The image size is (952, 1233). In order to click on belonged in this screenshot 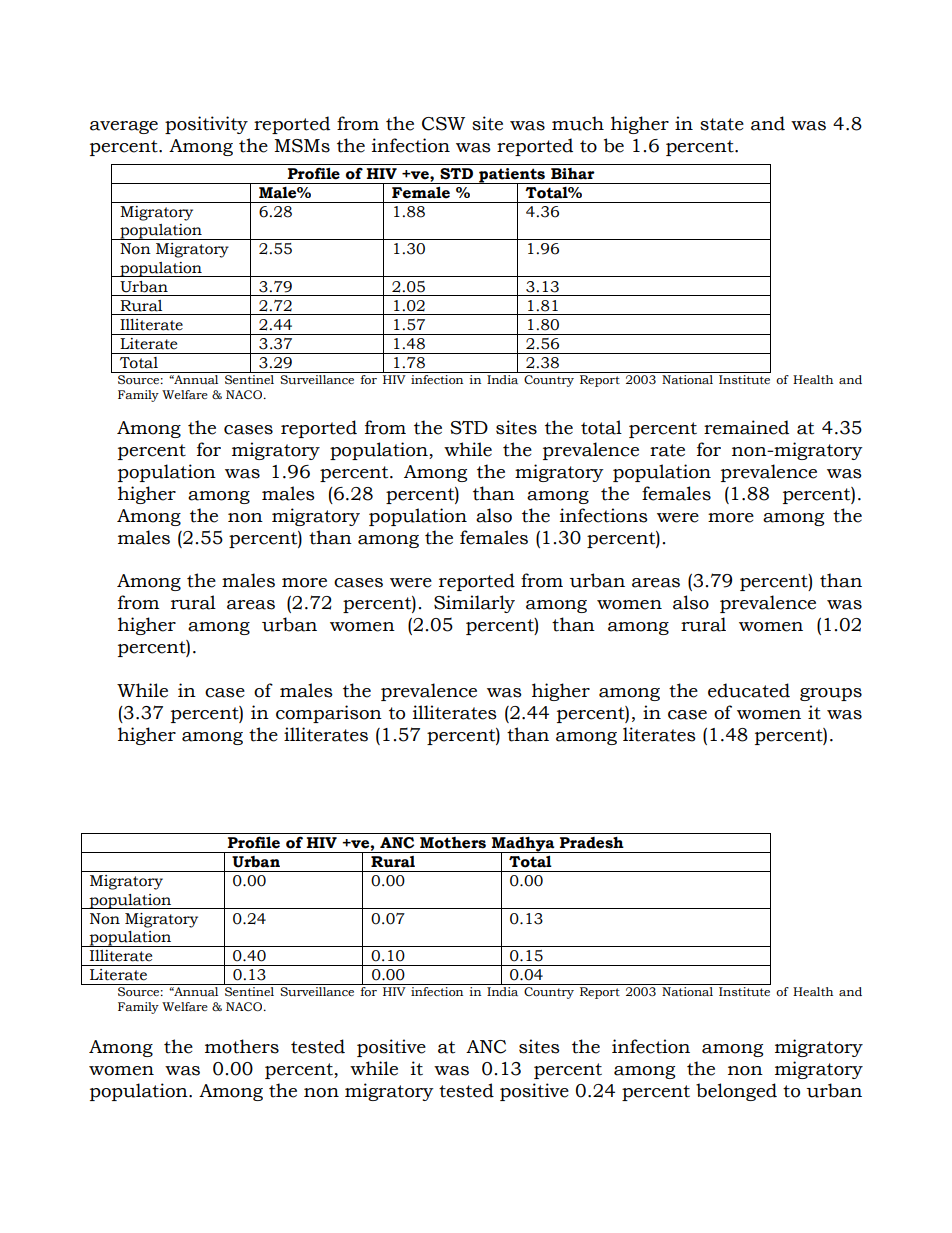, I will do `click(736, 1092)`.
